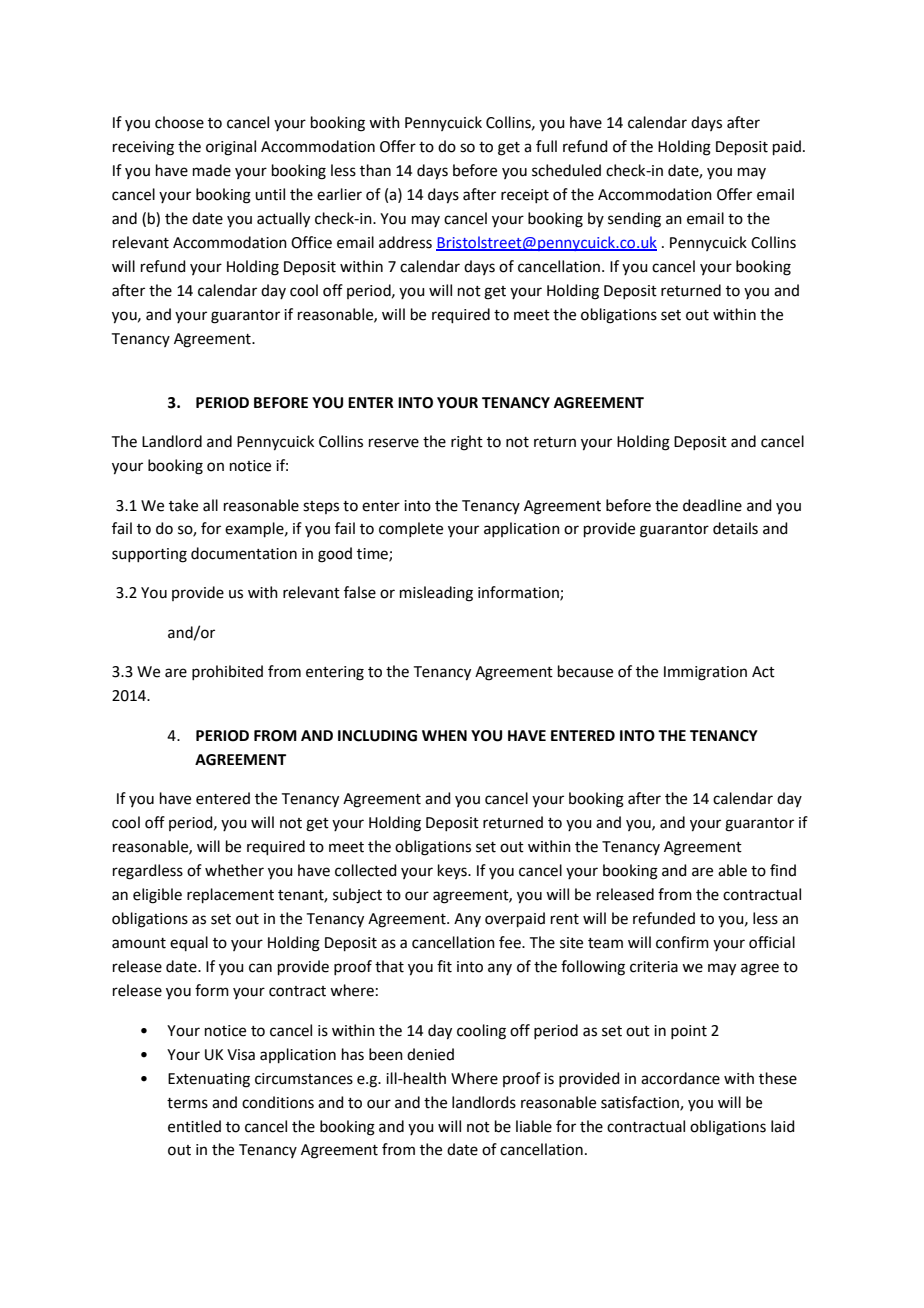 Image resolution: width=924 pixels, height=1308 pixels. What do you see at coordinates (634, 220) in the screenshot?
I see `sending` at bounding box center [634, 220].
